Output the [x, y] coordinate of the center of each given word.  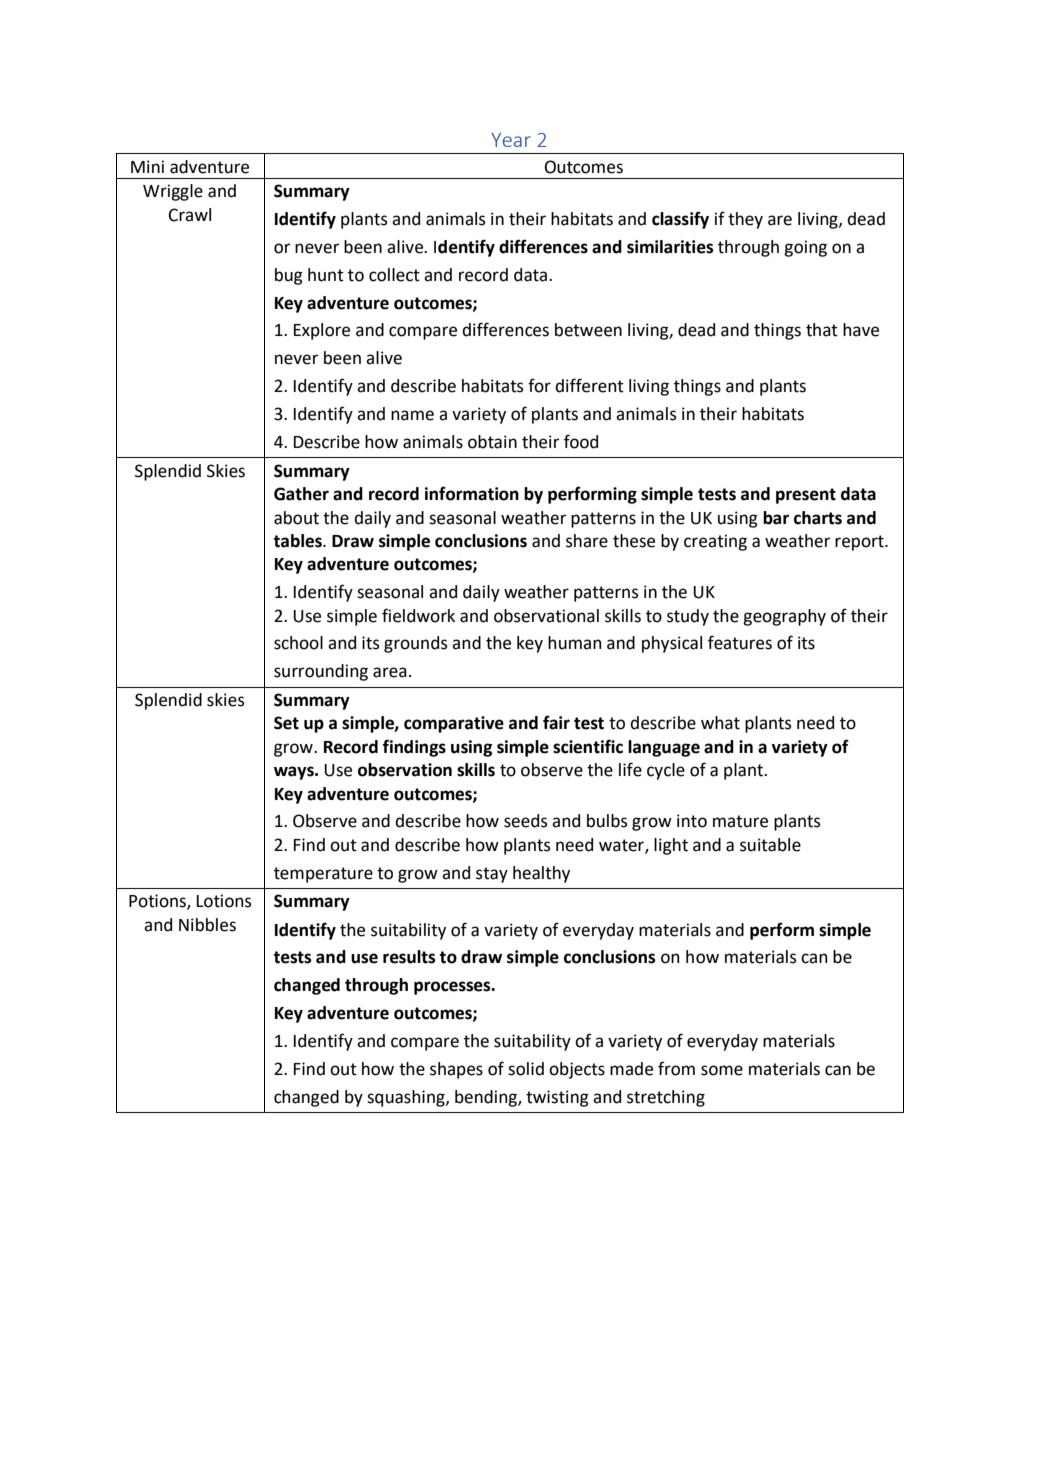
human [575, 643]
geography [784, 617]
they [745, 220]
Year [511, 140]
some [722, 1070]
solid [526, 1069]
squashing [407, 1098]
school [298, 643]
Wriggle [173, 192]
